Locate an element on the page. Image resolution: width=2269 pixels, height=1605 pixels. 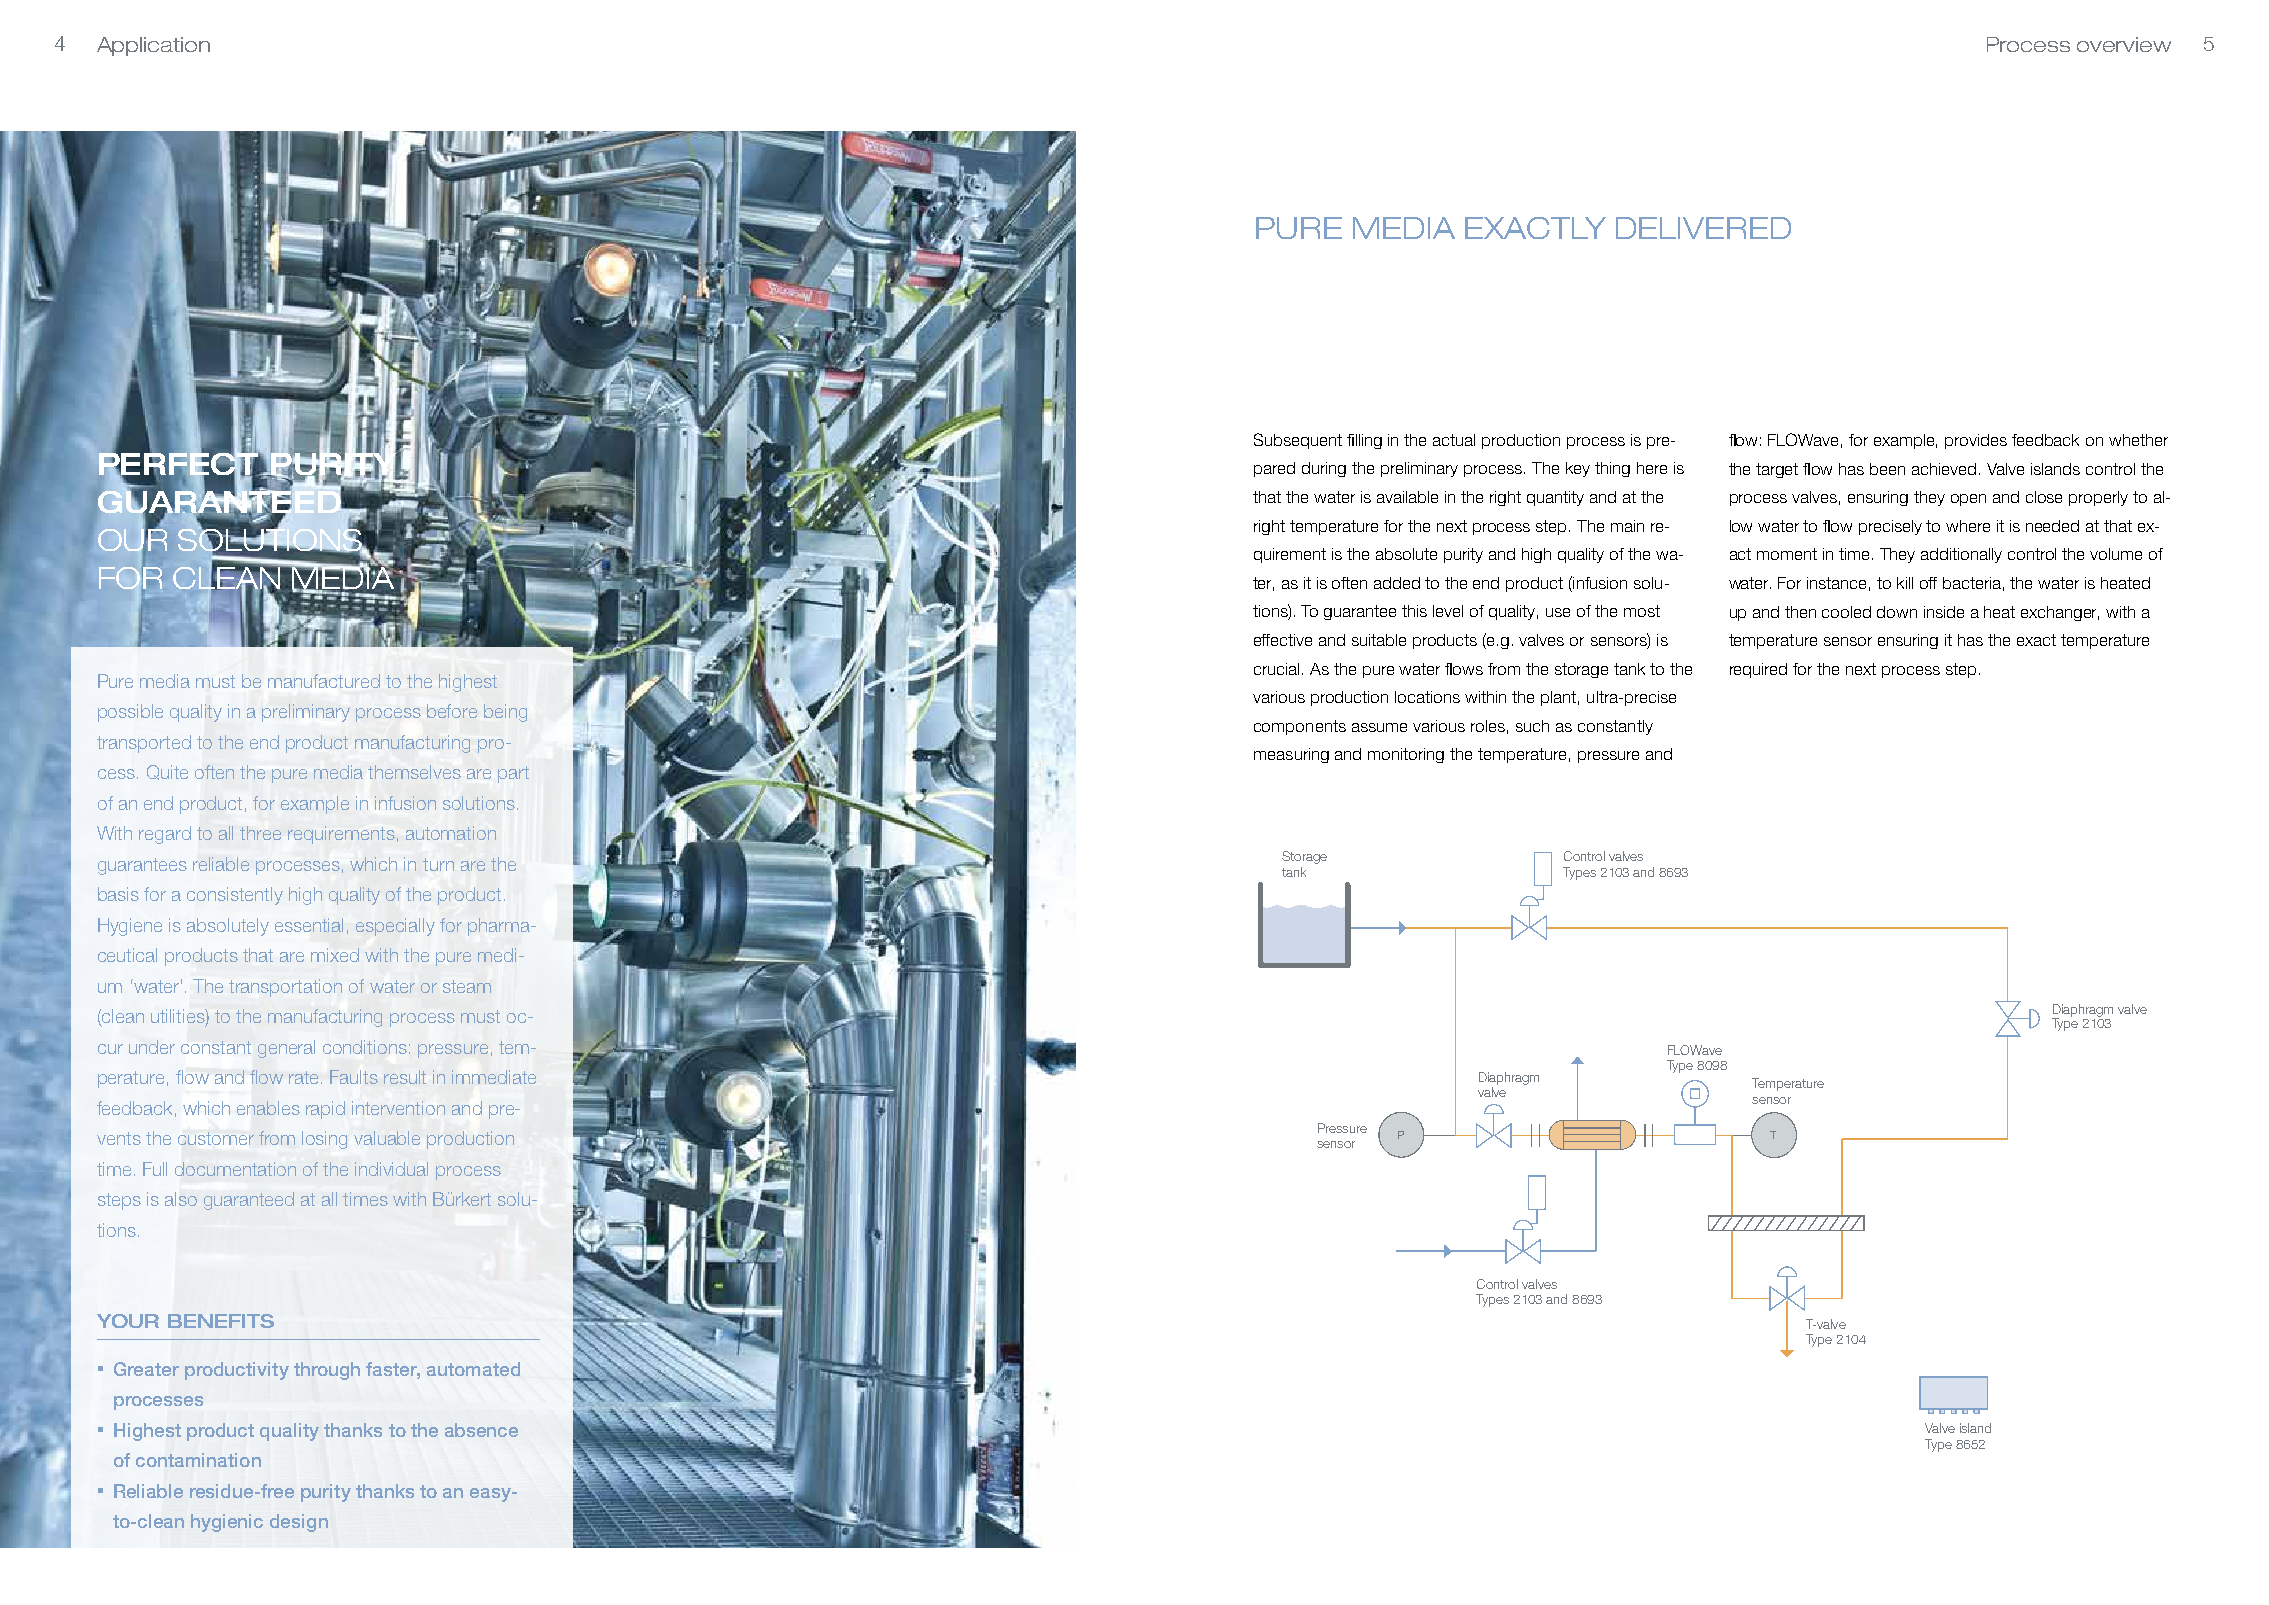
overview is located at coordinates (2124, 44).
